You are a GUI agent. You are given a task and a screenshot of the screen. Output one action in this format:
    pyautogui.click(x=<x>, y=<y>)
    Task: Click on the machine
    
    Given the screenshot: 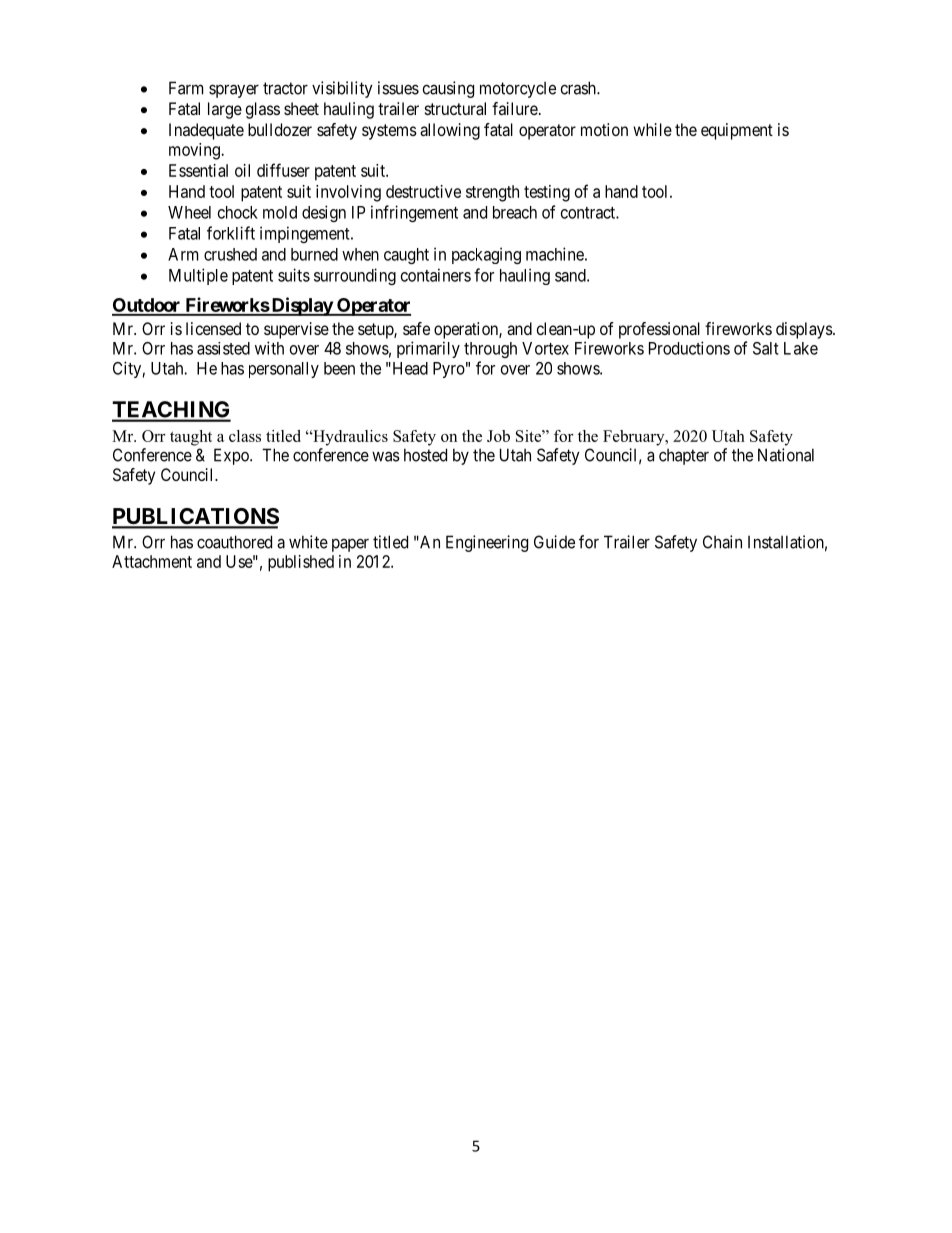 What is the action you would take?
    pyautogui.click(x=555, y=254)
